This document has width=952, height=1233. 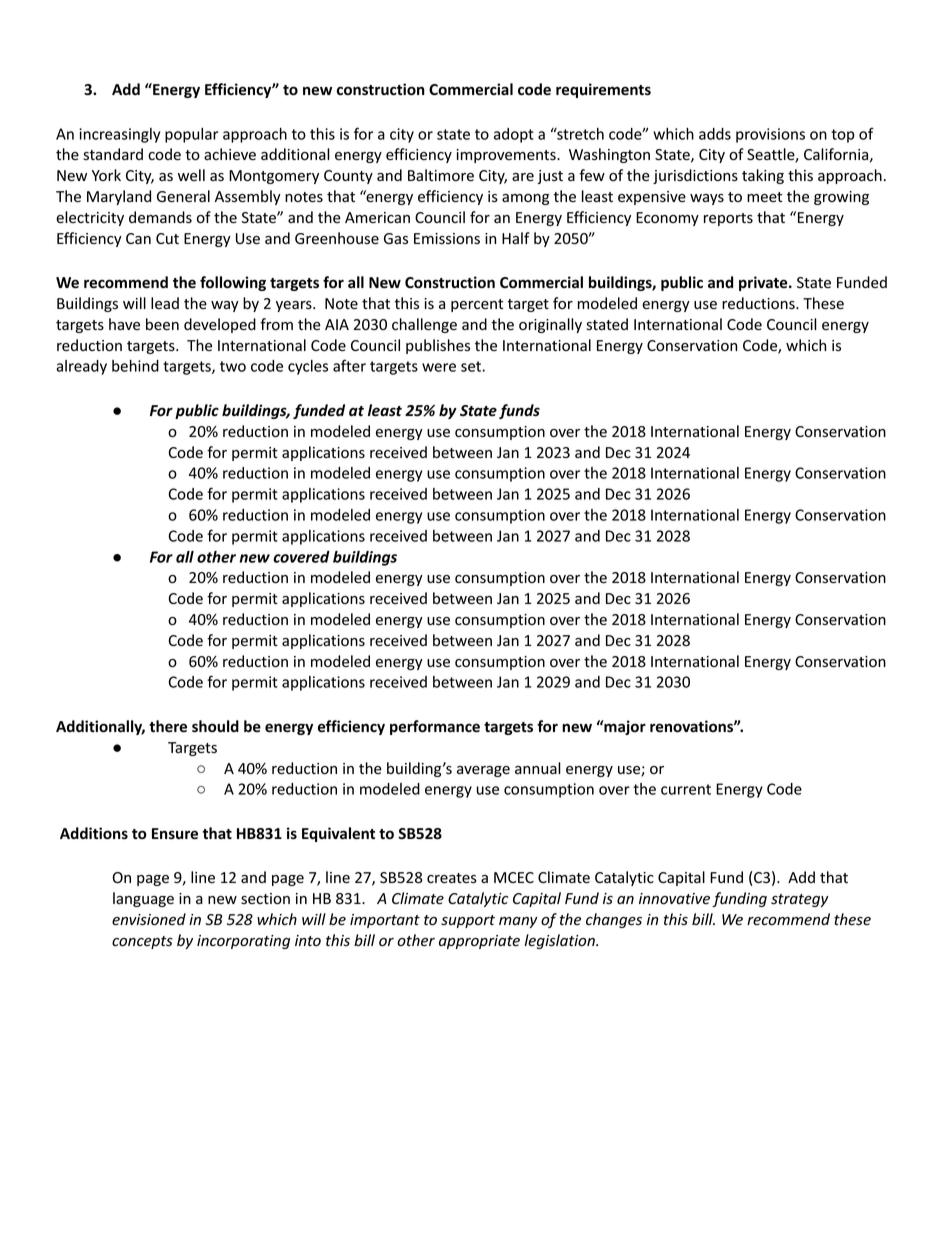 What do you see at coordinates (191, 135) in the document?
I see `popular` at bounding box center [191, 135].
